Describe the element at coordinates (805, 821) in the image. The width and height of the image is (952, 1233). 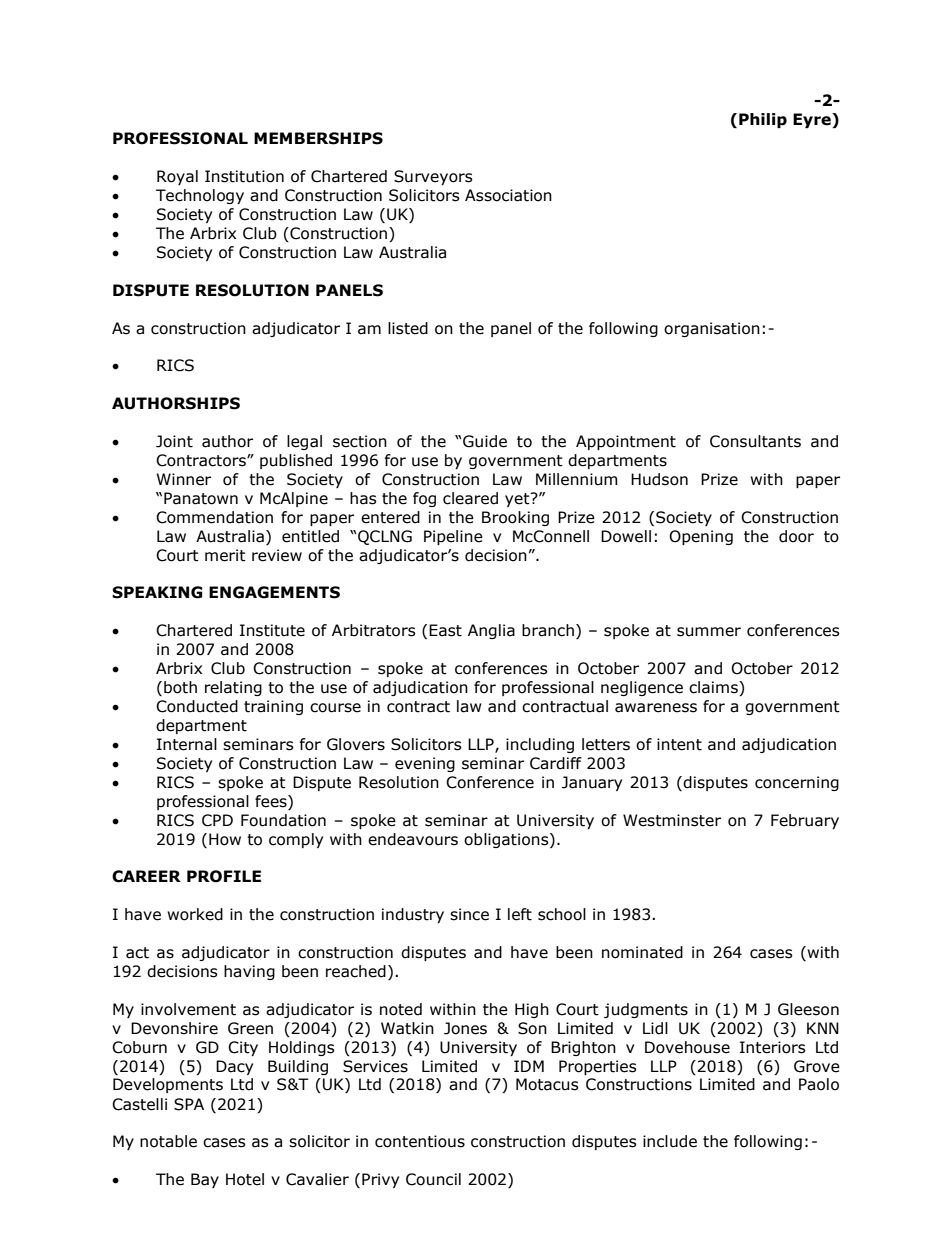
I see `February` at that location.
